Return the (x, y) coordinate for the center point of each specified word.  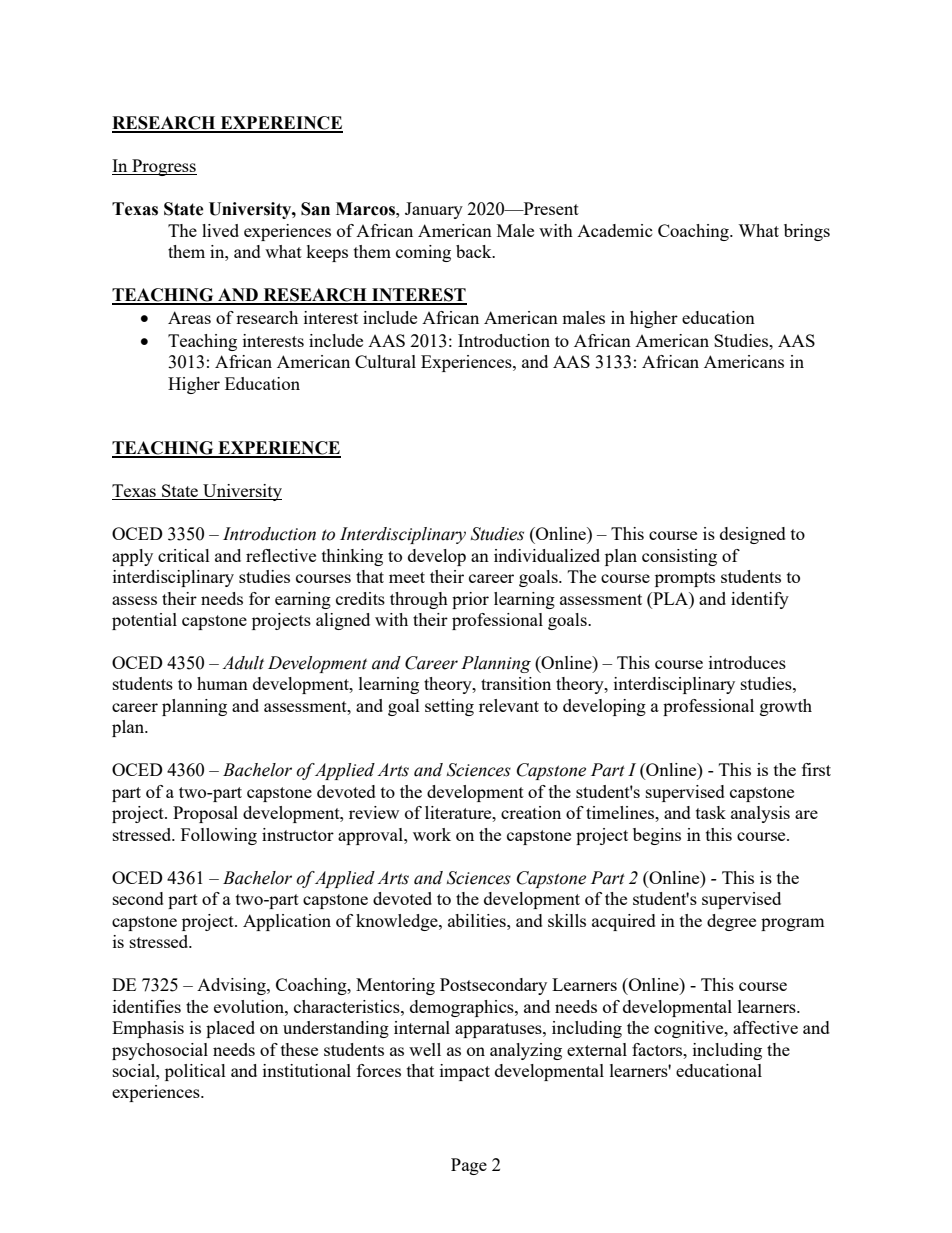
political (195, 1072)
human (222, 683)
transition (516, 683)
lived (220, 230)
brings (807, 232)
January (434, 210)
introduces (747, 662)
